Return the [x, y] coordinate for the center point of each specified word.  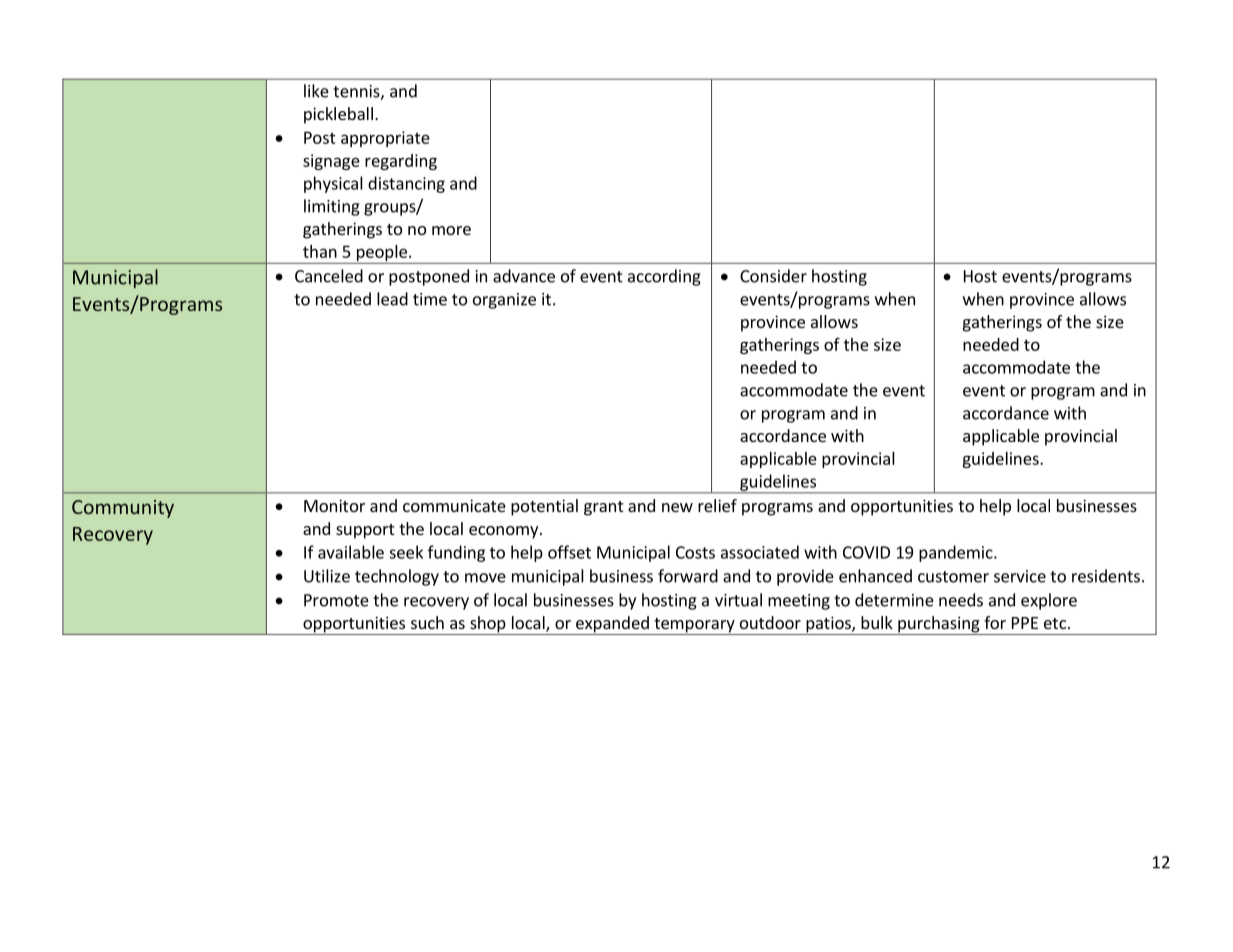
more [451, 230]
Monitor [334, 505]
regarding [401, 162]
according [664, 277]
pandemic [957, 553]
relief [717, 505]
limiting [332, 207]
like [316, 91]
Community [123, 509]
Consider [773, 276]
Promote [336, 600]
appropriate [385, 139]
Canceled [329, 276]
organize [504, 301]
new [677, 507]
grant [603, 508]
